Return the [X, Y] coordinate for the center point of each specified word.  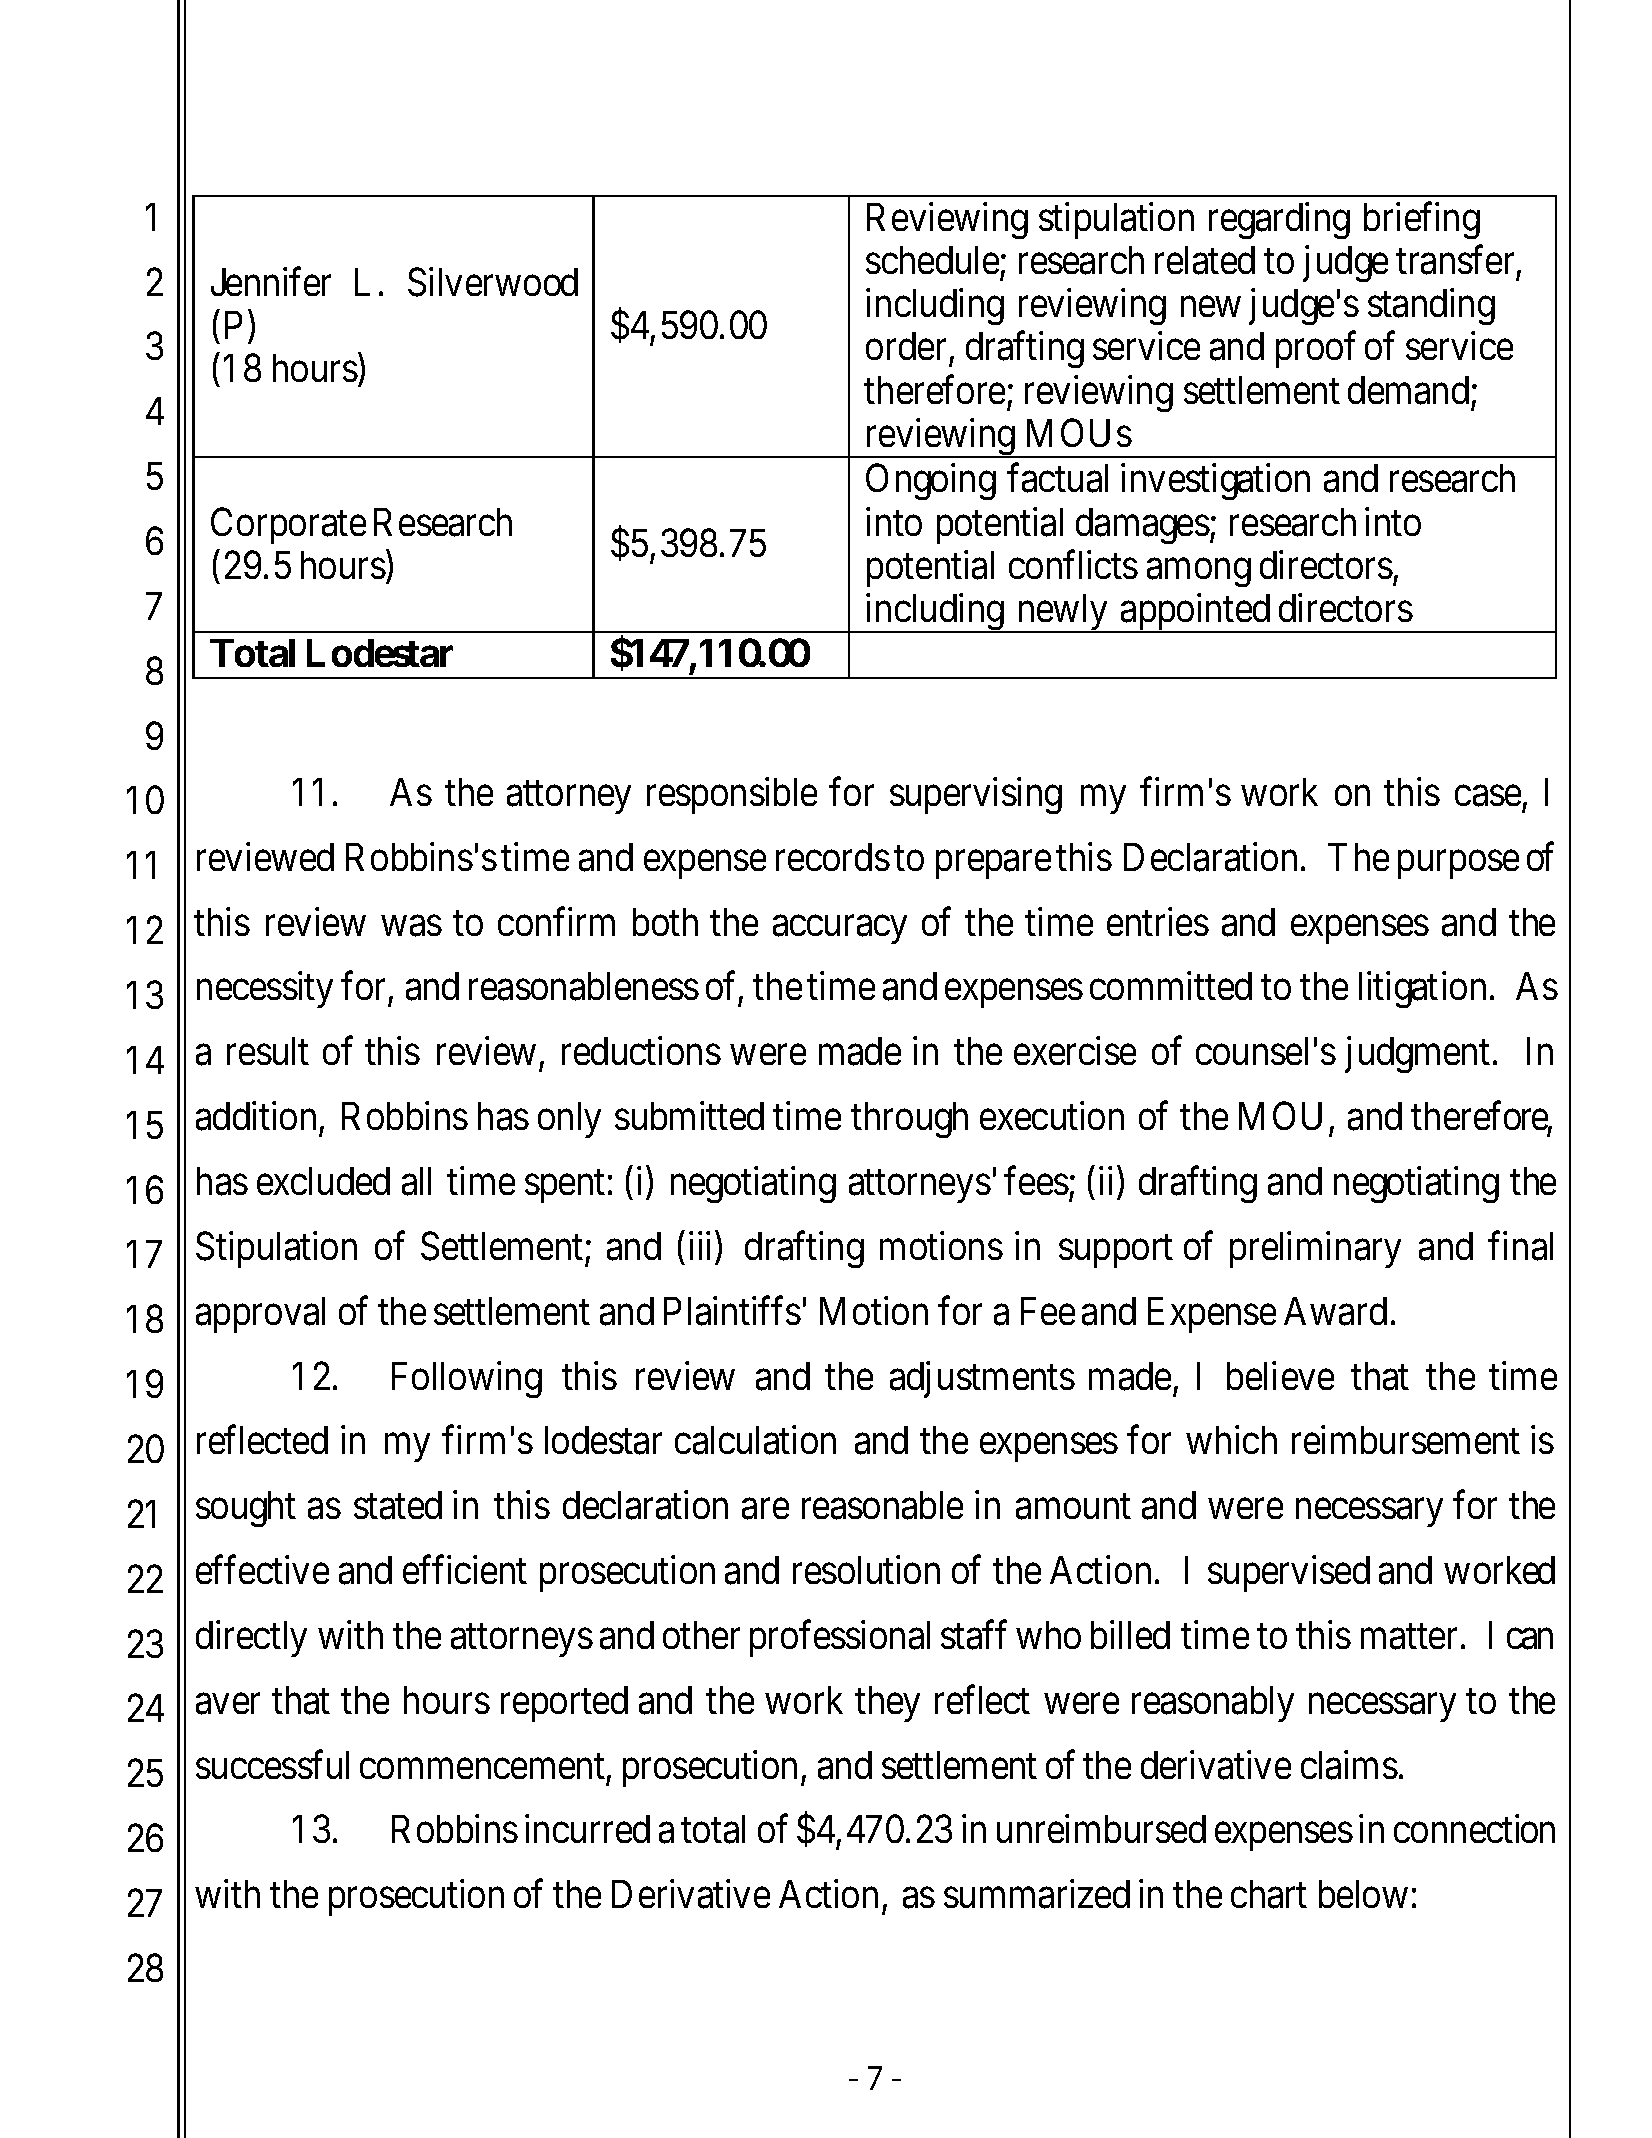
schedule [932, 260]
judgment [1417, 1055]
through [909, 1120]
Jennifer [271, 281]
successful [272, 1764]
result [268, 1051]
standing [1431, 307]
